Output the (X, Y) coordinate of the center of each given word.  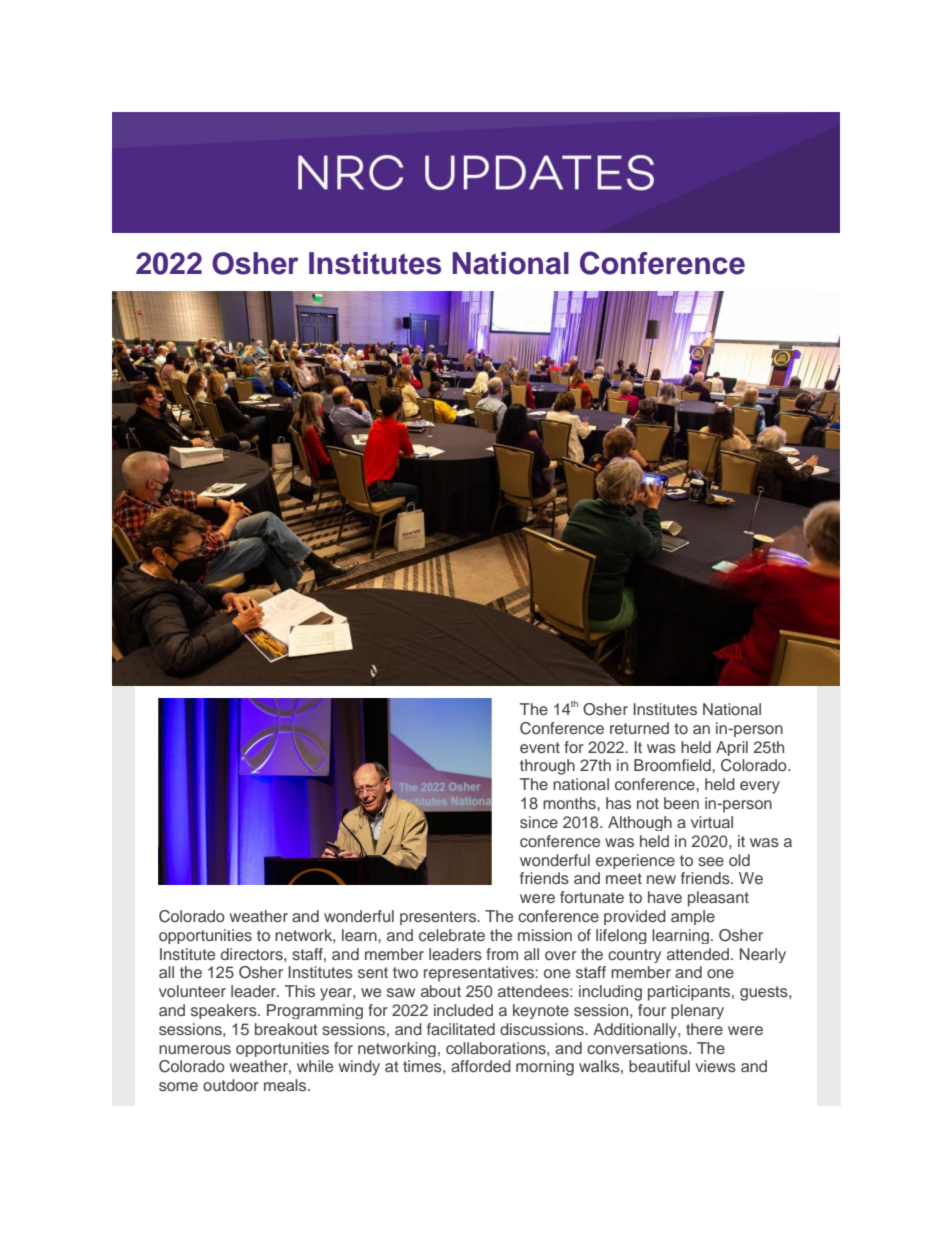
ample (693, 917)
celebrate (452, 935)
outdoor (231, 1085)
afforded (481, 1066)
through (547, 767)
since (539, 822)
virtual (712, 822)
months (570, 803)
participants (690, 993)
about (441, 991)
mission (545, 935)
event (540, 747)
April (732, 748)
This (300, 991)
